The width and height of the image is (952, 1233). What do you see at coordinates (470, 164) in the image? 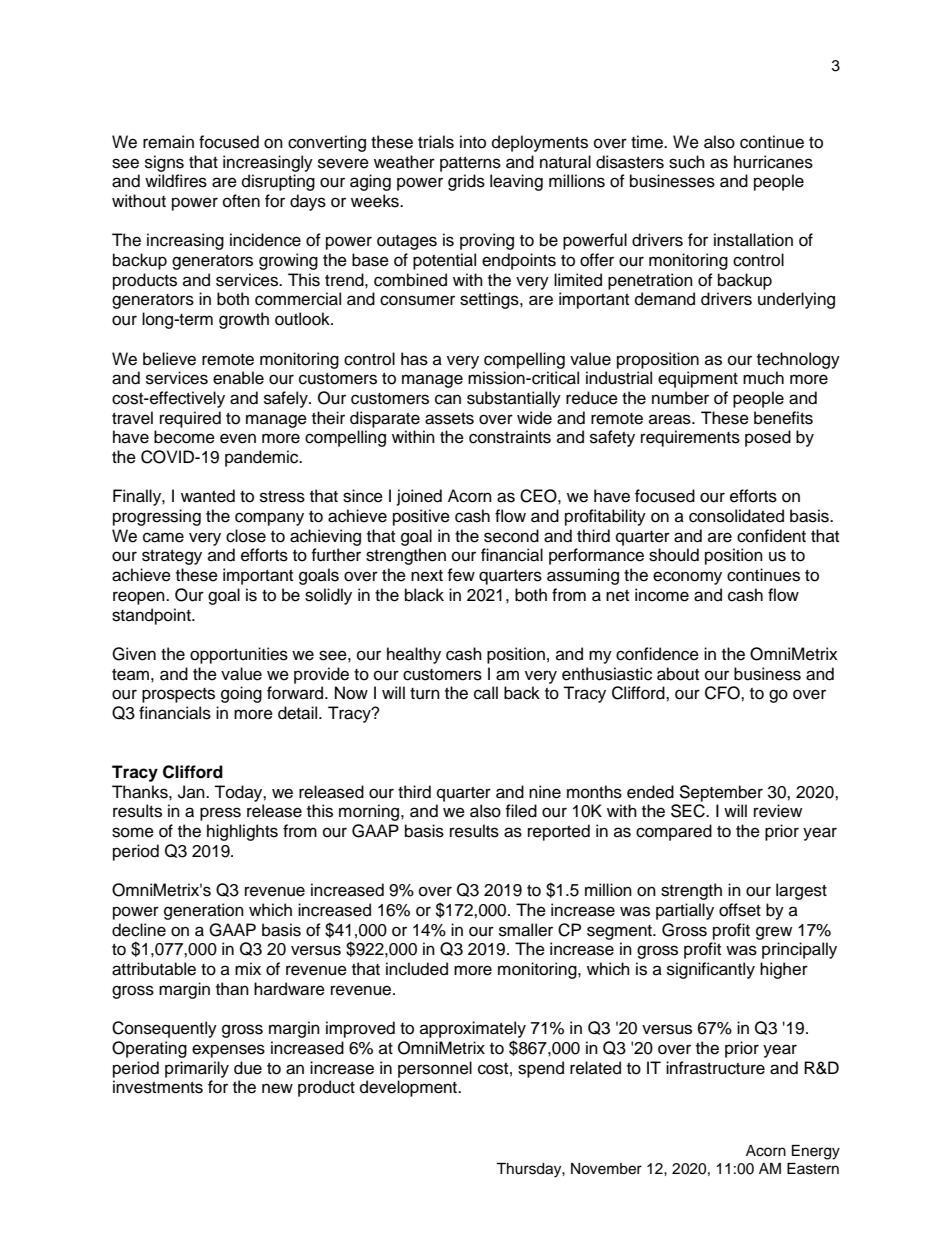
I see `patterns` at bounding box center [470, 164].
